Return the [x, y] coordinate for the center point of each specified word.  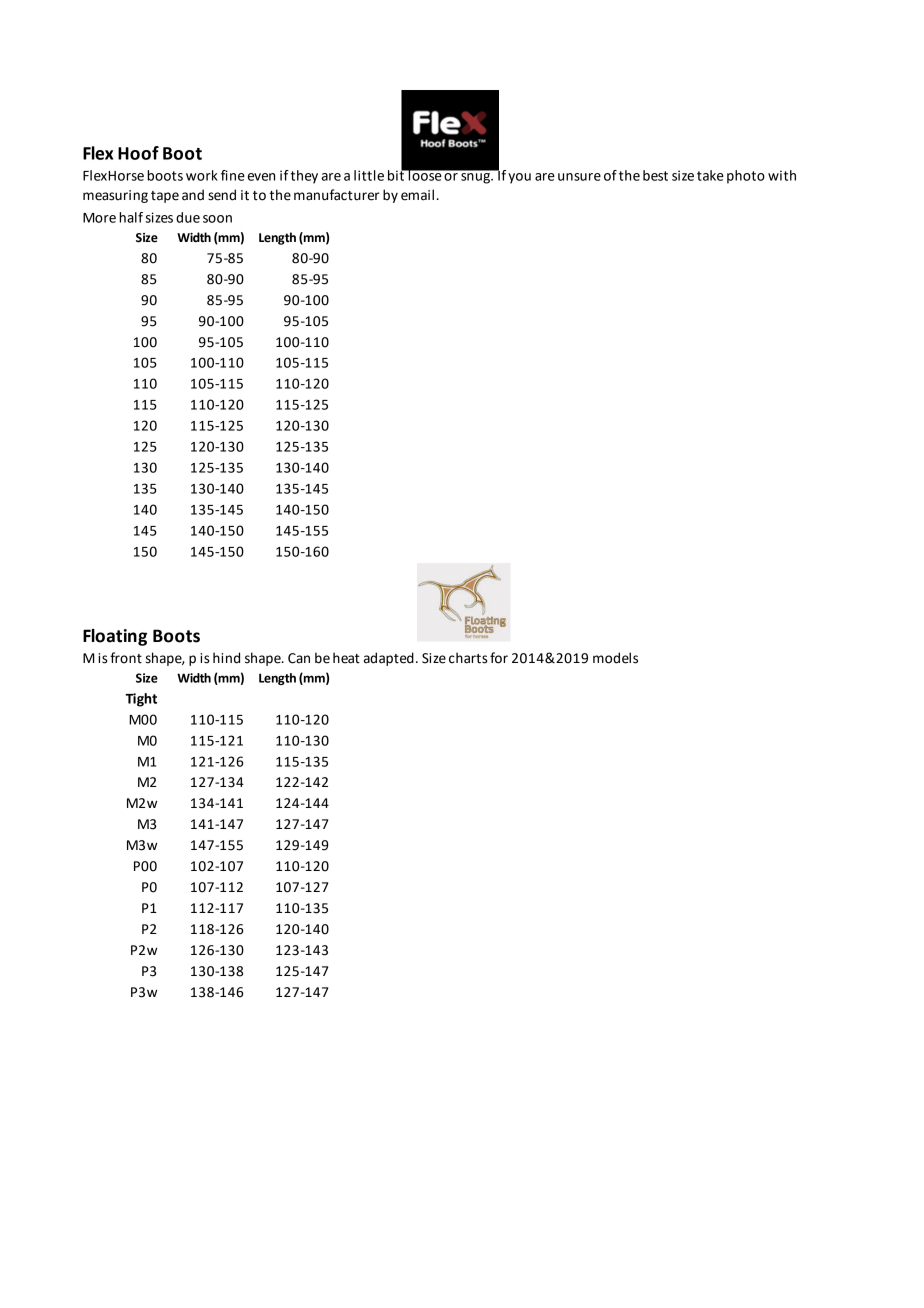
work [202, 175]
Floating [115, 637]
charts [468, 658]
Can [299, 658]
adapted [389, 659]
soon [217, 219]
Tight [141, 700]
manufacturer [337, 195]
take [710, 175]
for [499, 658]
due [188, 217]
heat [346, 658]
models [615, 658]
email [417, 195]
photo [746, 177]
